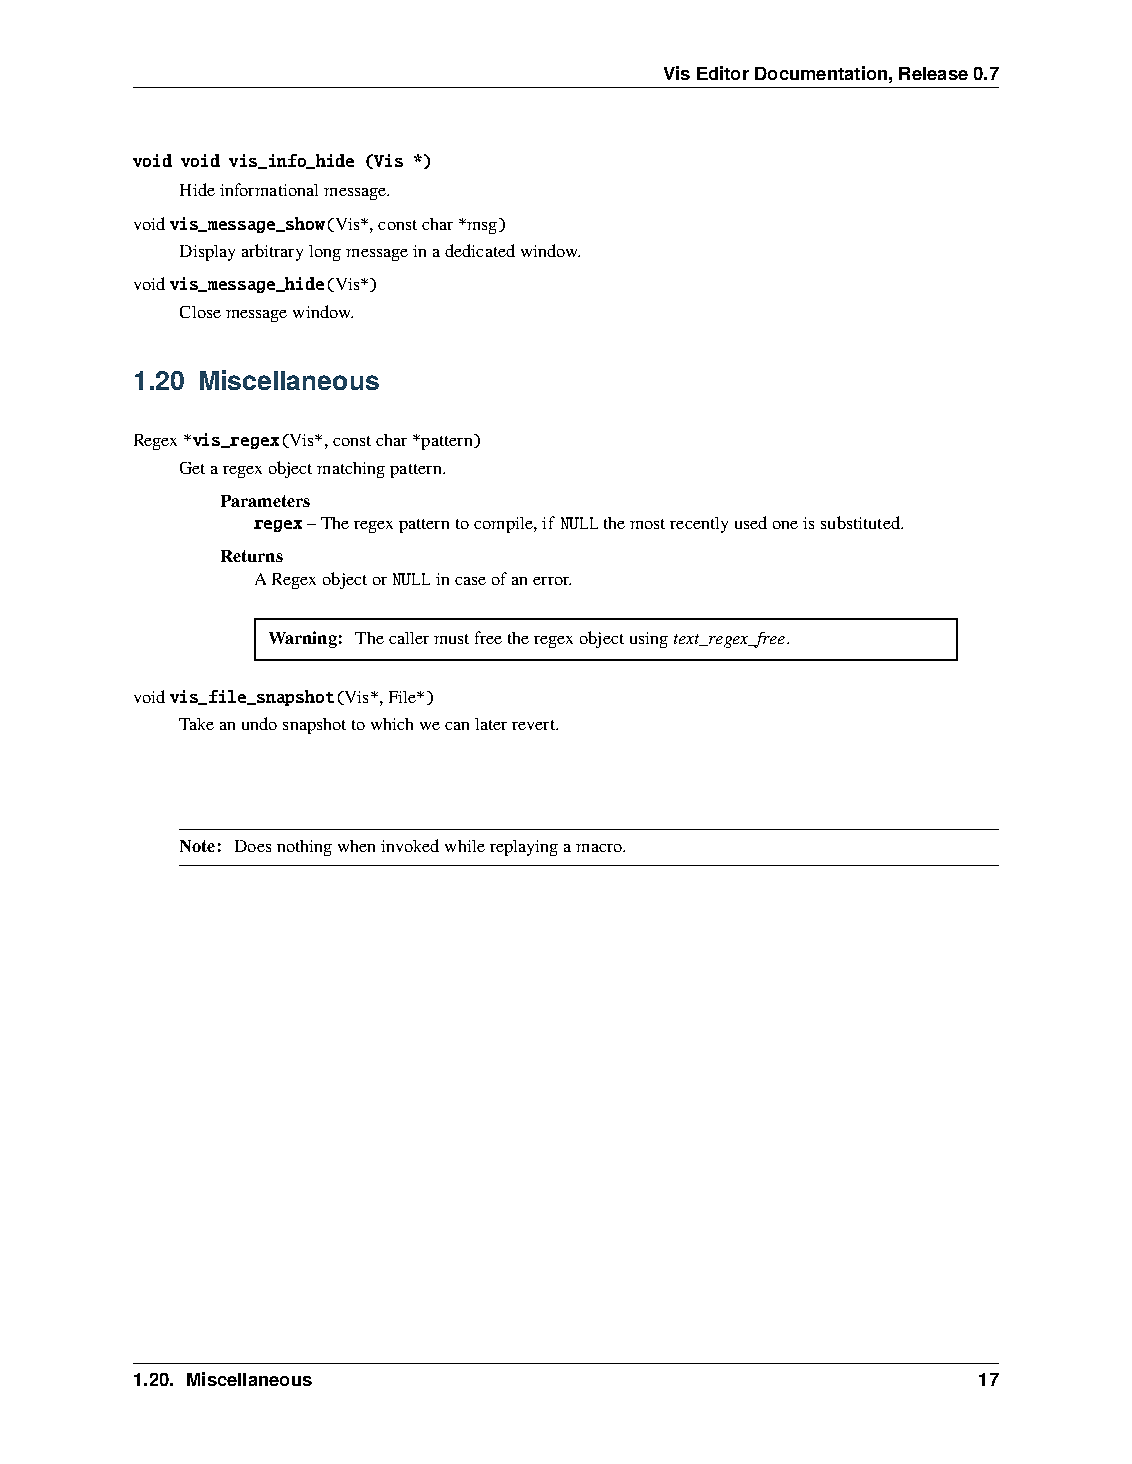 The height and width of the page is (1464, 1132). What do you see at coordinates (821, 73) in the page?
I see `Documentation` at bounding box center [821, 73].
